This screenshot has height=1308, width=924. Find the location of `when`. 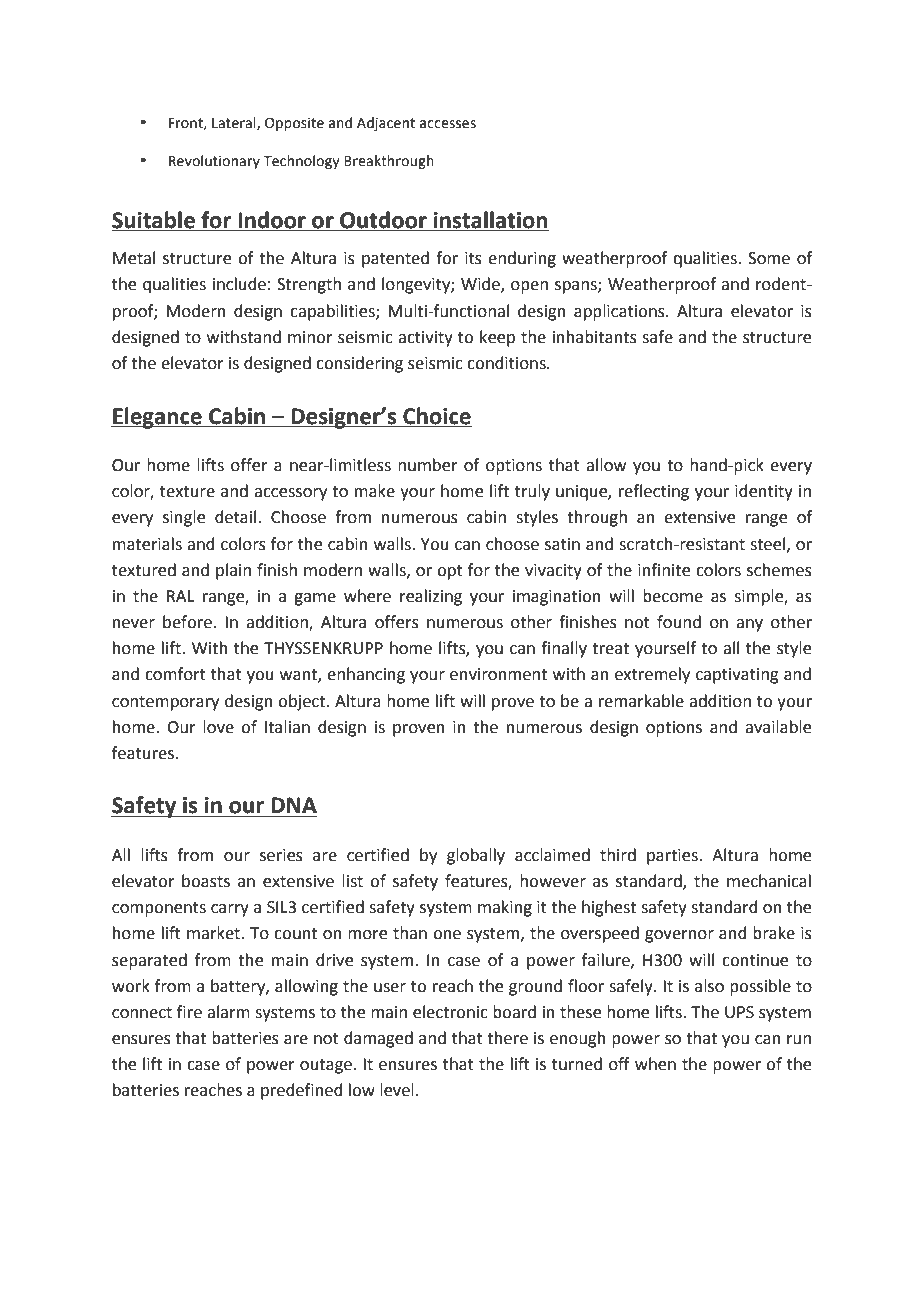

when is located at coordinates (655, 1064).
